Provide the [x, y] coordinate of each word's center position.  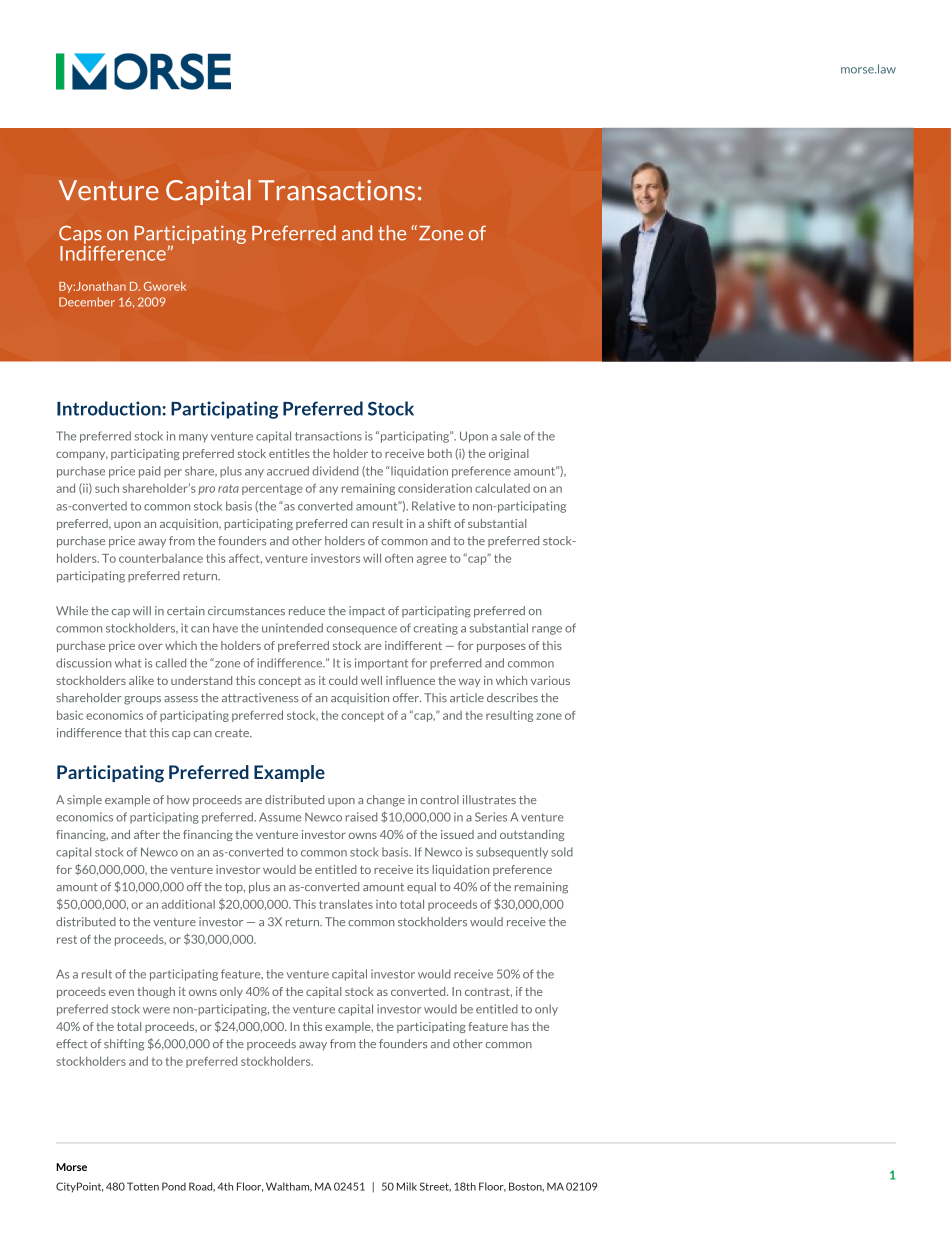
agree [432, 560]
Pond [174, 1186]
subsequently [512, 853]
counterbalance [161, 558]
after [147, 834]
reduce [307, 611]
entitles [289, 453]
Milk [407, 1186]
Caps [80, 235]
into [386, 904]
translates [346, 904]
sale [510, 436]
